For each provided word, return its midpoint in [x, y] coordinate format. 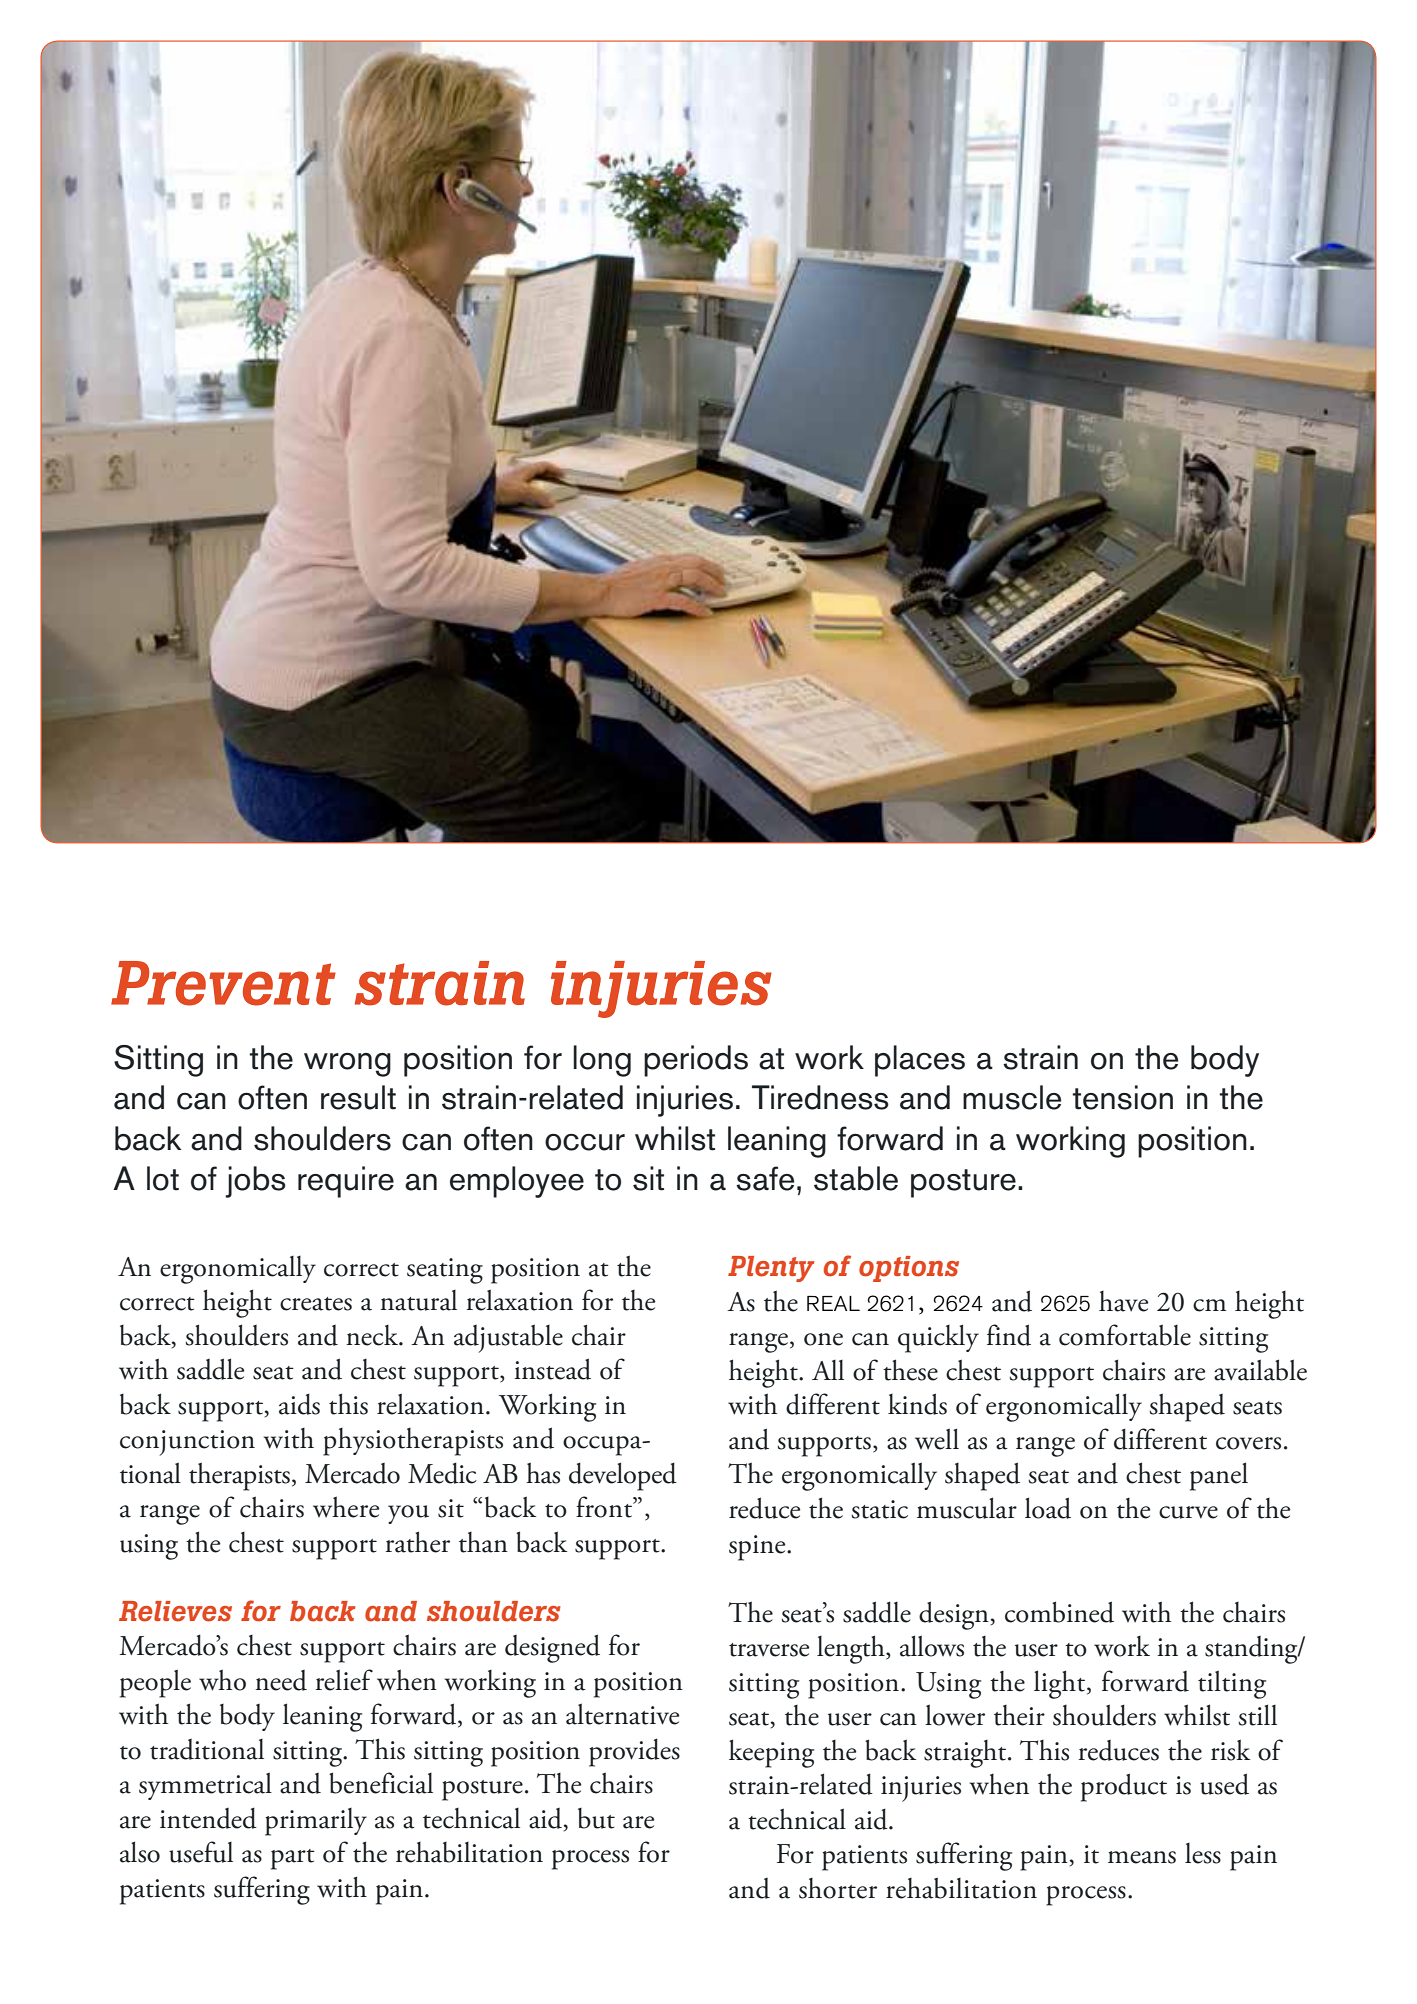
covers [1248, 1443]
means [1142, 1857]
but [596, 1818]
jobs [256, 1182]
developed [623, 1476]
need [281, 1680]
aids [299, 1404]
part [293, 1859]
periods [696, 1061]
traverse [769, 1650]
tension [1122, 1097]
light [1061, 1684]
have [1123, 1301]
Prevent [223, 983]
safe [765, 1178]
